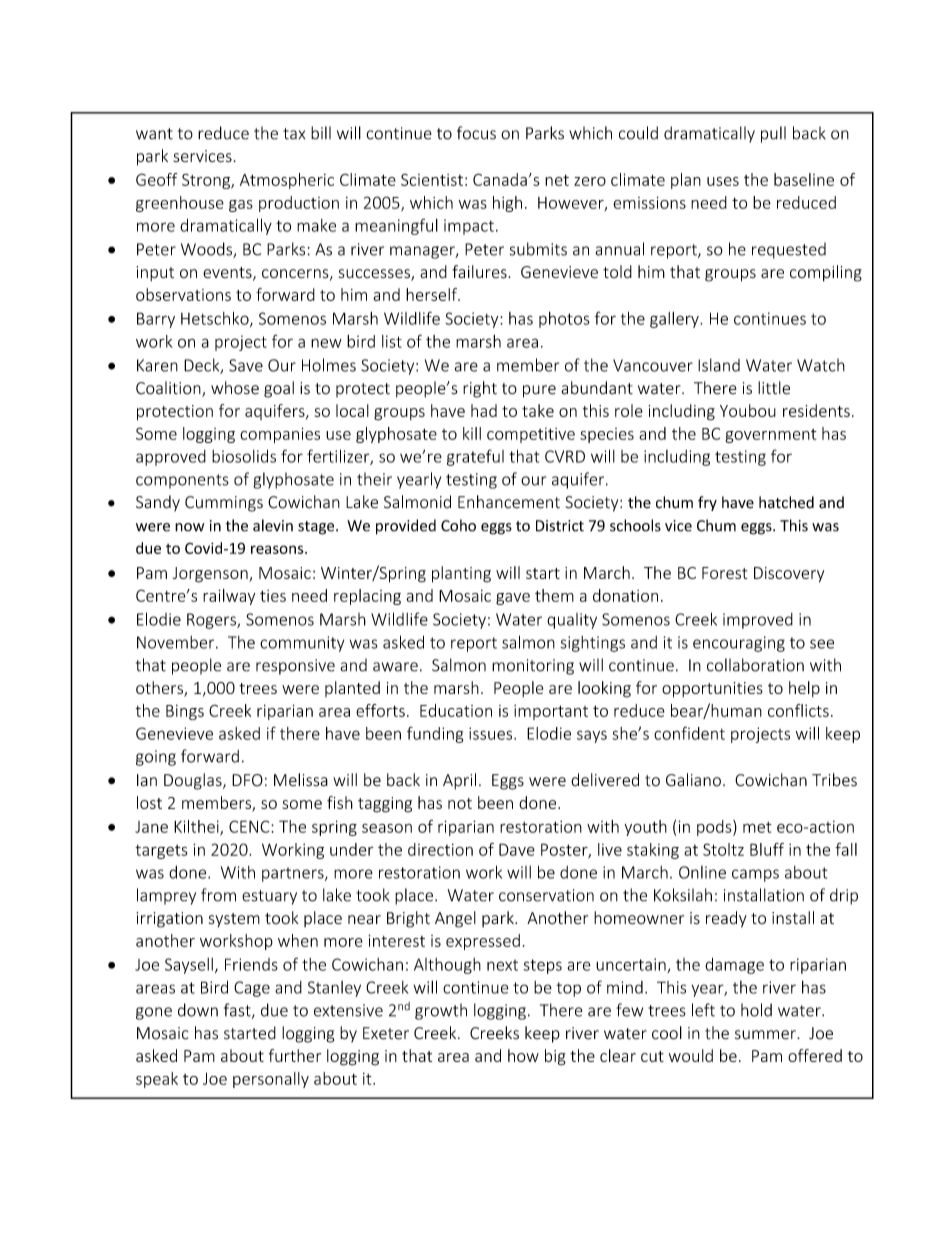 The height and width of the image is (1233, 952). What do you see at coordinates (271, 1080) in the image?
I see `personally` at bounding box center [271, 1080].
